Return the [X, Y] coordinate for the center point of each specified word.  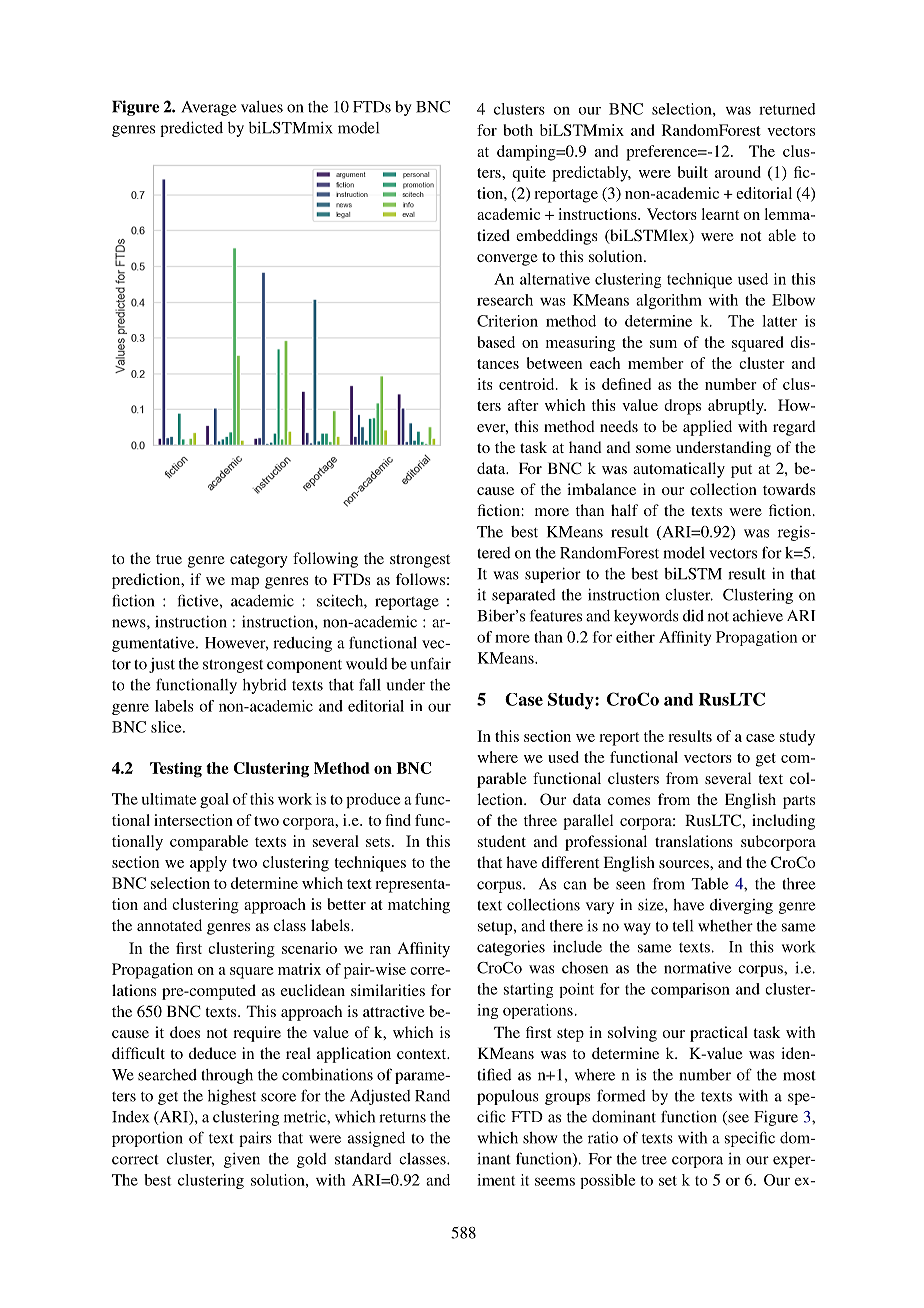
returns [402, 1118]
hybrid [265, 686]
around [738, 172]
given [242, 1160]
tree [654, 1160]
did [693, 616]
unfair [430, 663]
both [518, 130]
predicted [191, 129]
